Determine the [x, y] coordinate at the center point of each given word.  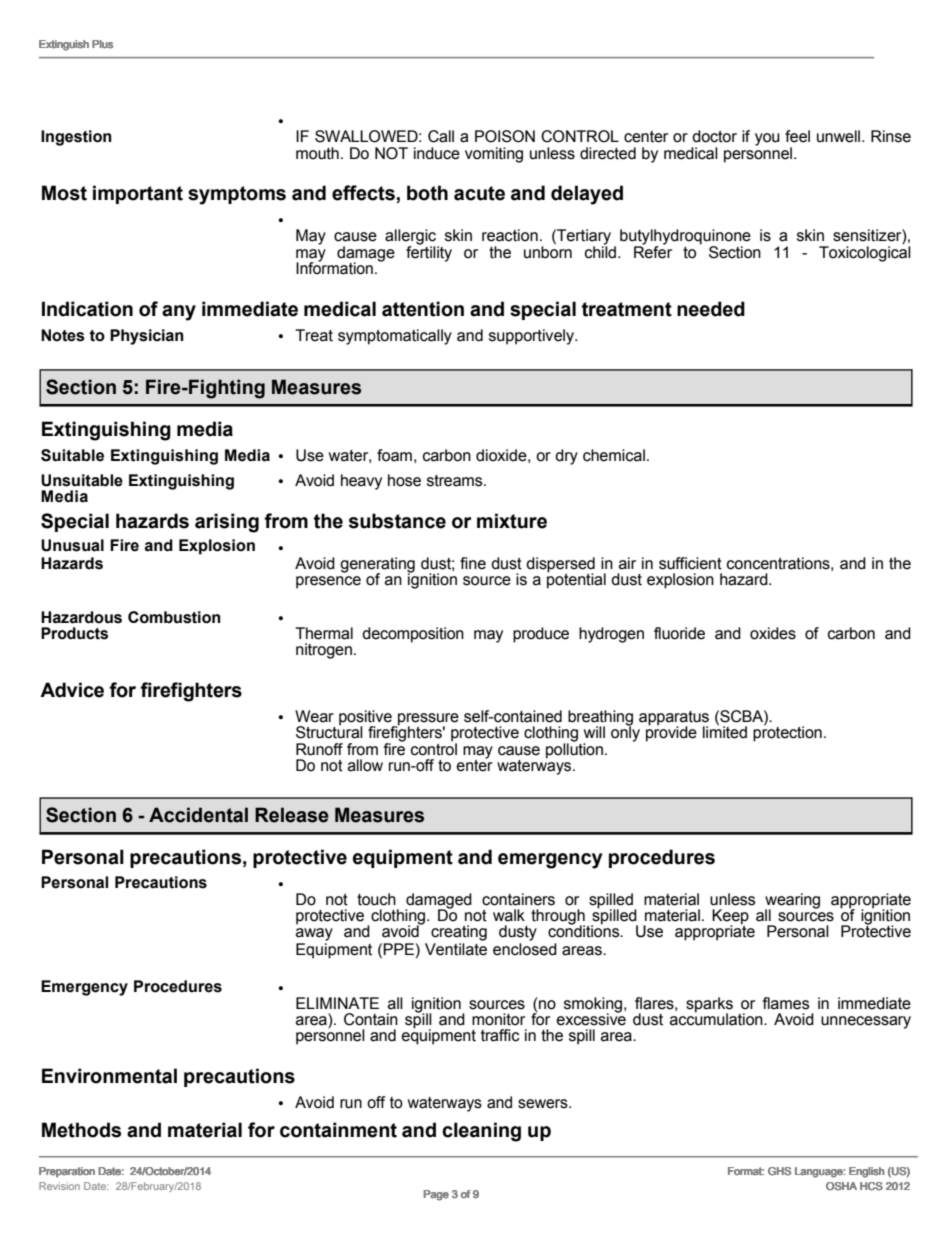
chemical [614, 455]
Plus [102, 44]
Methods [81, 1130]
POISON [505, 136]
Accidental [198, 815]
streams [456, 481]
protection [787, 733]
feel [797, 136]
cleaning [481, 1132]
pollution [574, 750]
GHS [779, 1171]
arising [227, 523]
